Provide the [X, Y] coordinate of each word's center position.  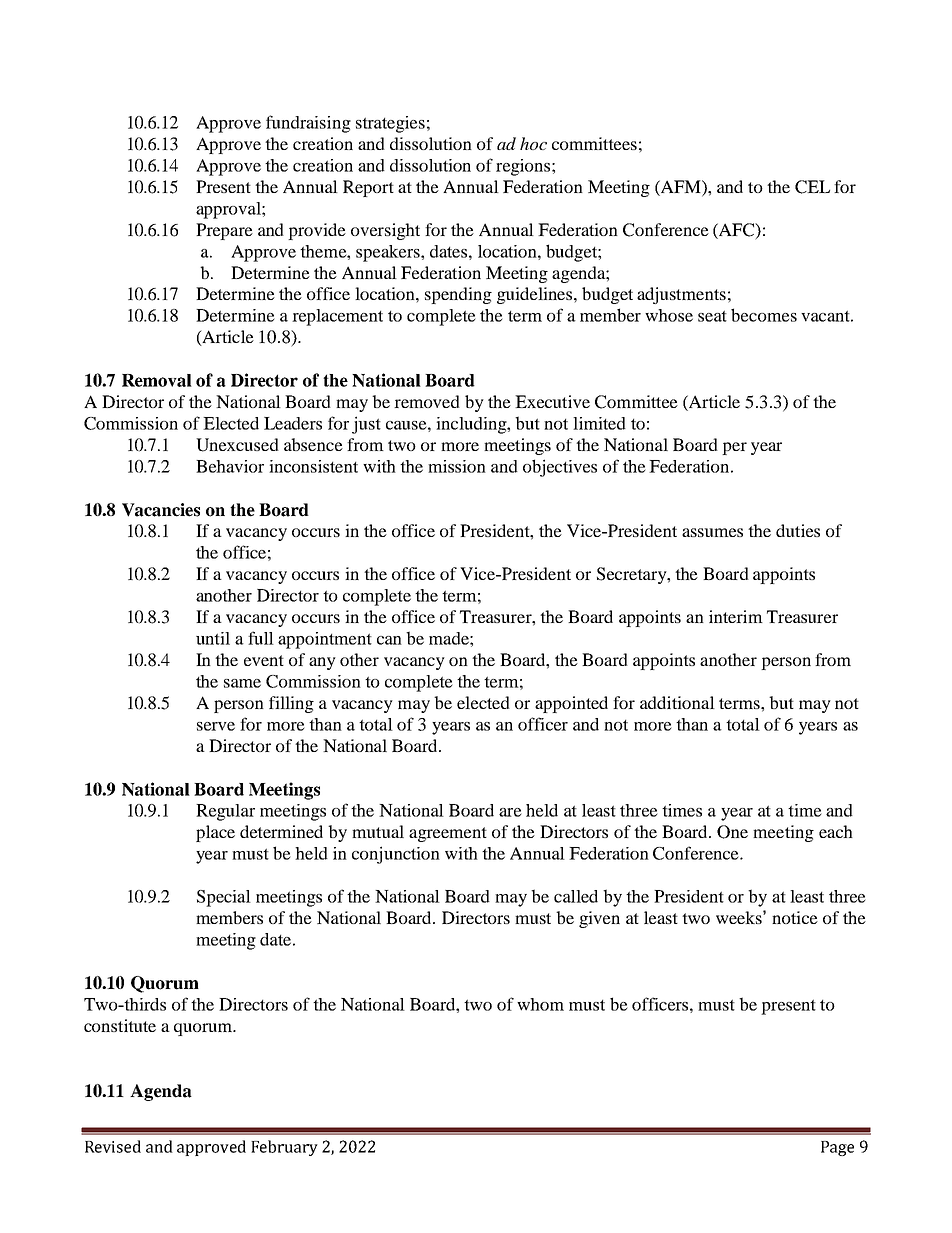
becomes [764, 315]
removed [427, 401]
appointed [571, 704]
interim [736, 616]
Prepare [224, 231]
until [213, 638]
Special [224, 898]
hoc [533, 143]
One [732, 832]
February [284, 1148]
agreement [448, 834]
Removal [157, 380]
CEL [812, 187]
